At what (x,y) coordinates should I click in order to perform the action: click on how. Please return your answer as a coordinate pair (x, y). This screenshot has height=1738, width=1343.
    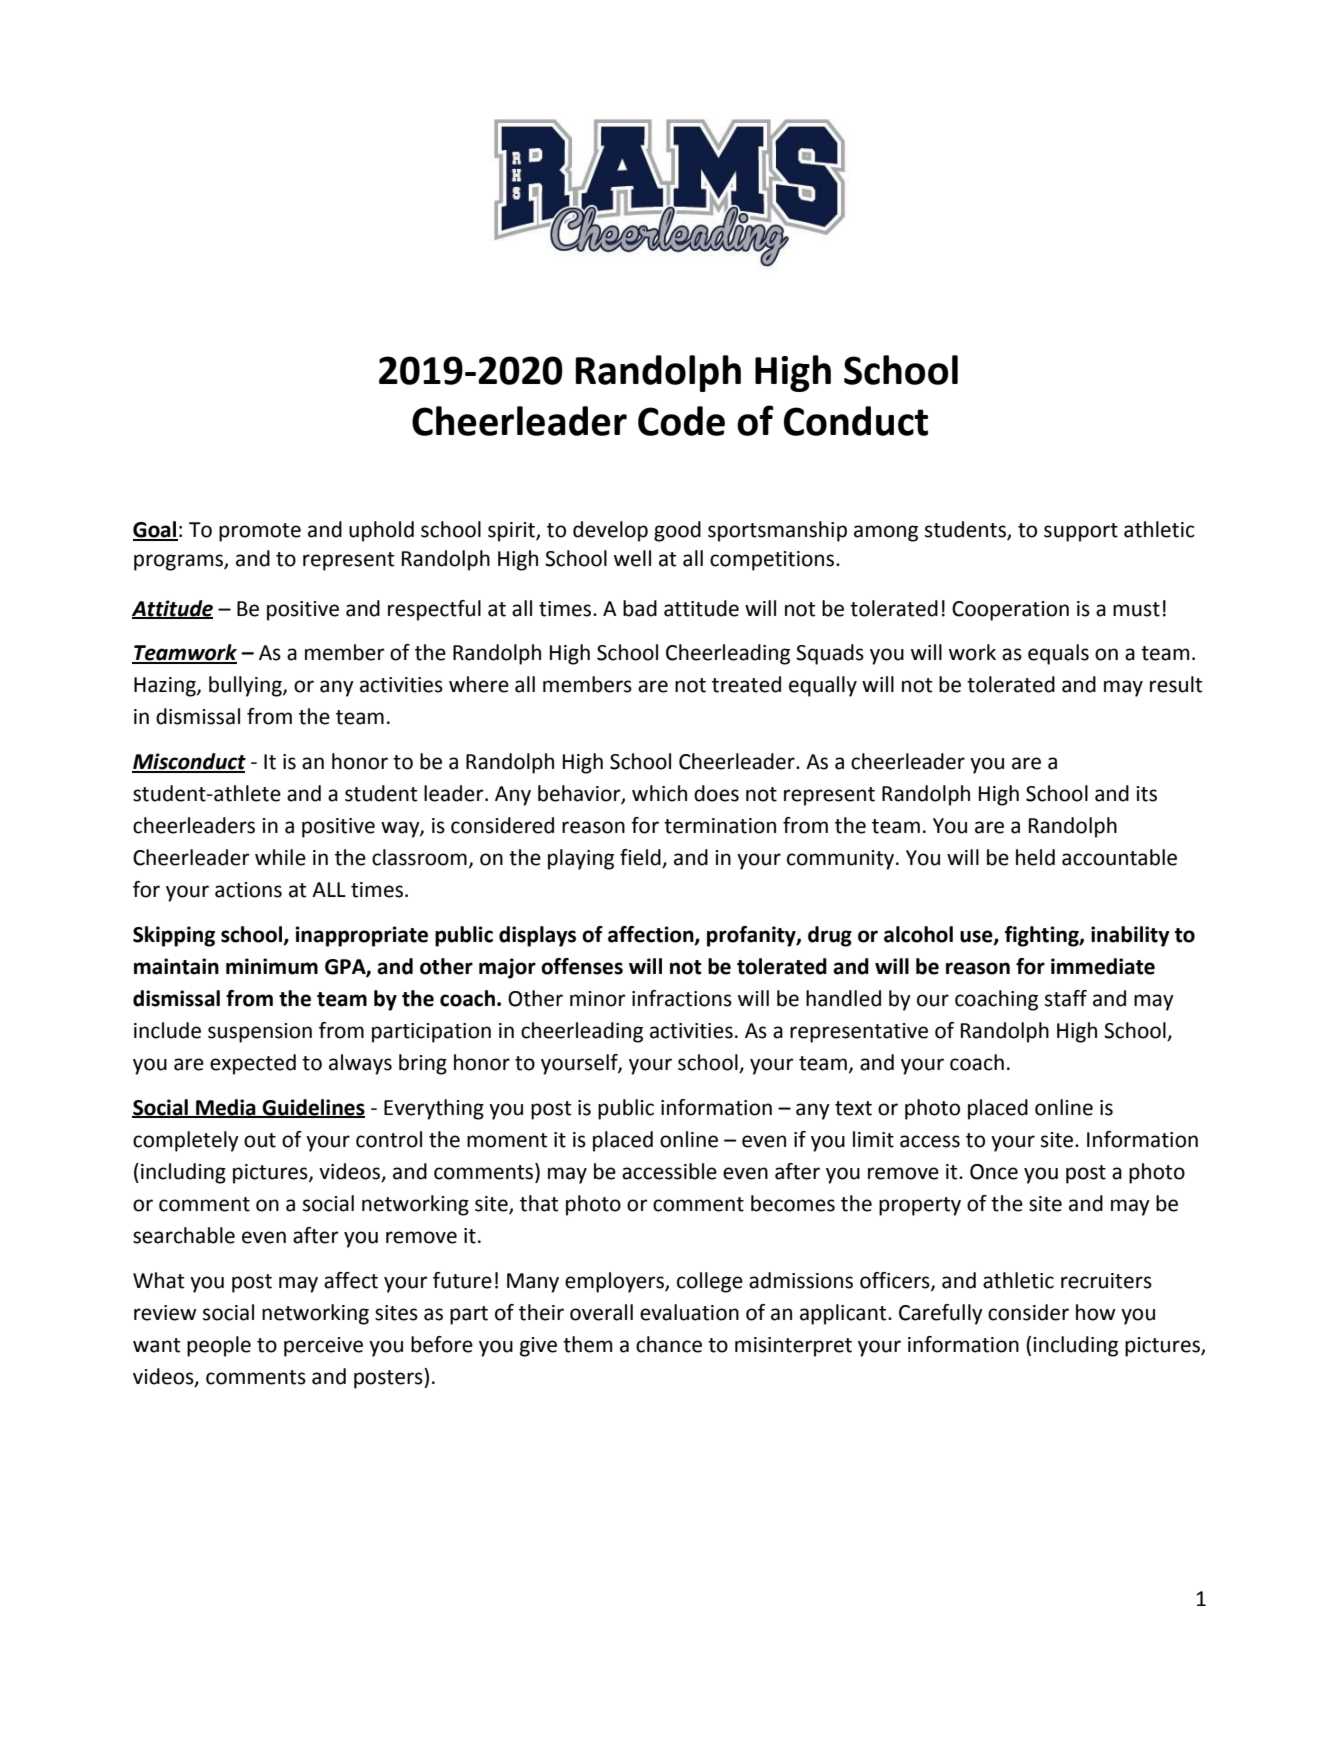
    Looking at the image, I should click on (1096, 1312).
